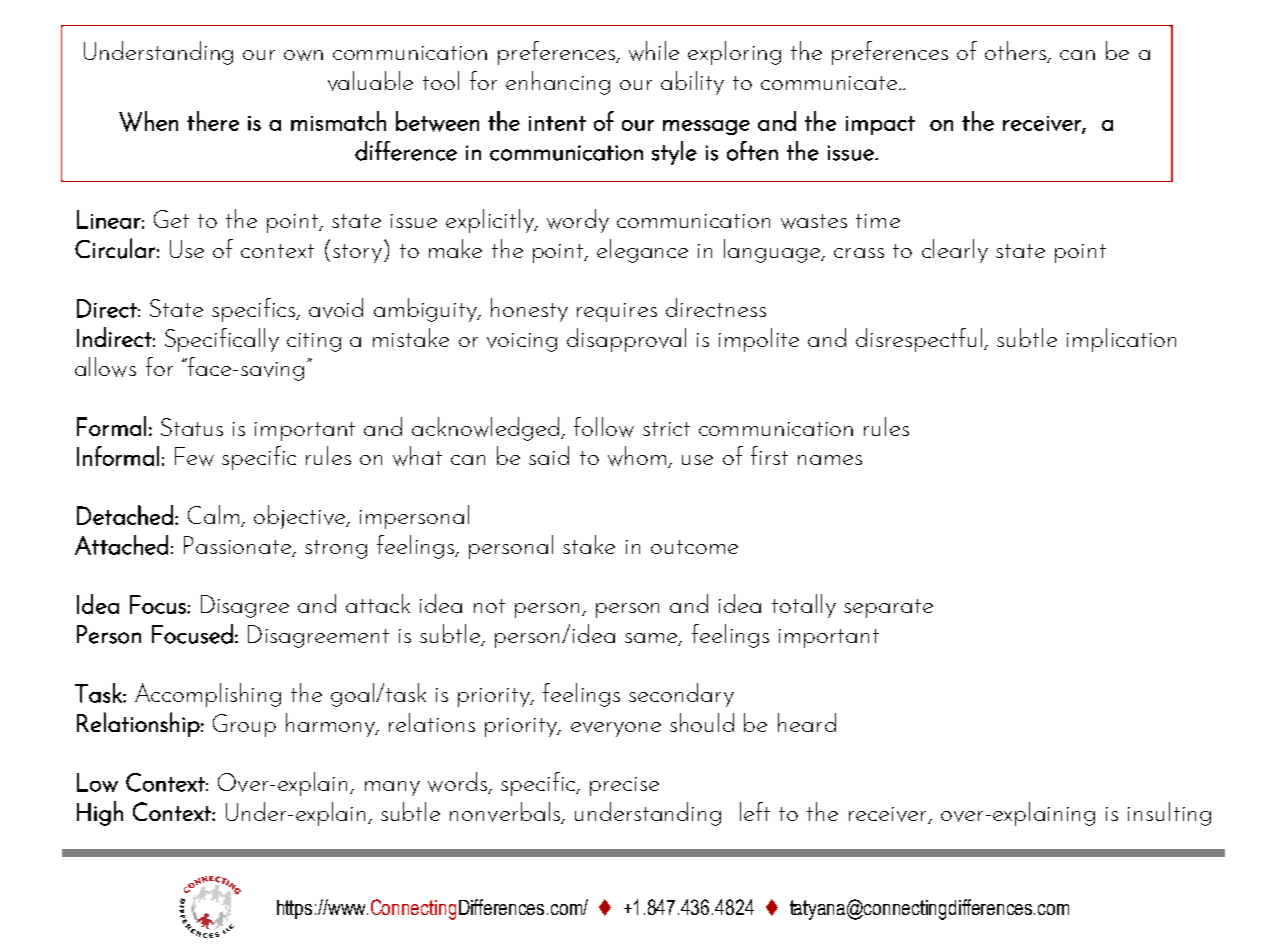 This screenshot has width=1270, height=952. What do you see at coordinates (642, 251) in the screenshot?
I see `elegance` at bounding box center [642, 251].
